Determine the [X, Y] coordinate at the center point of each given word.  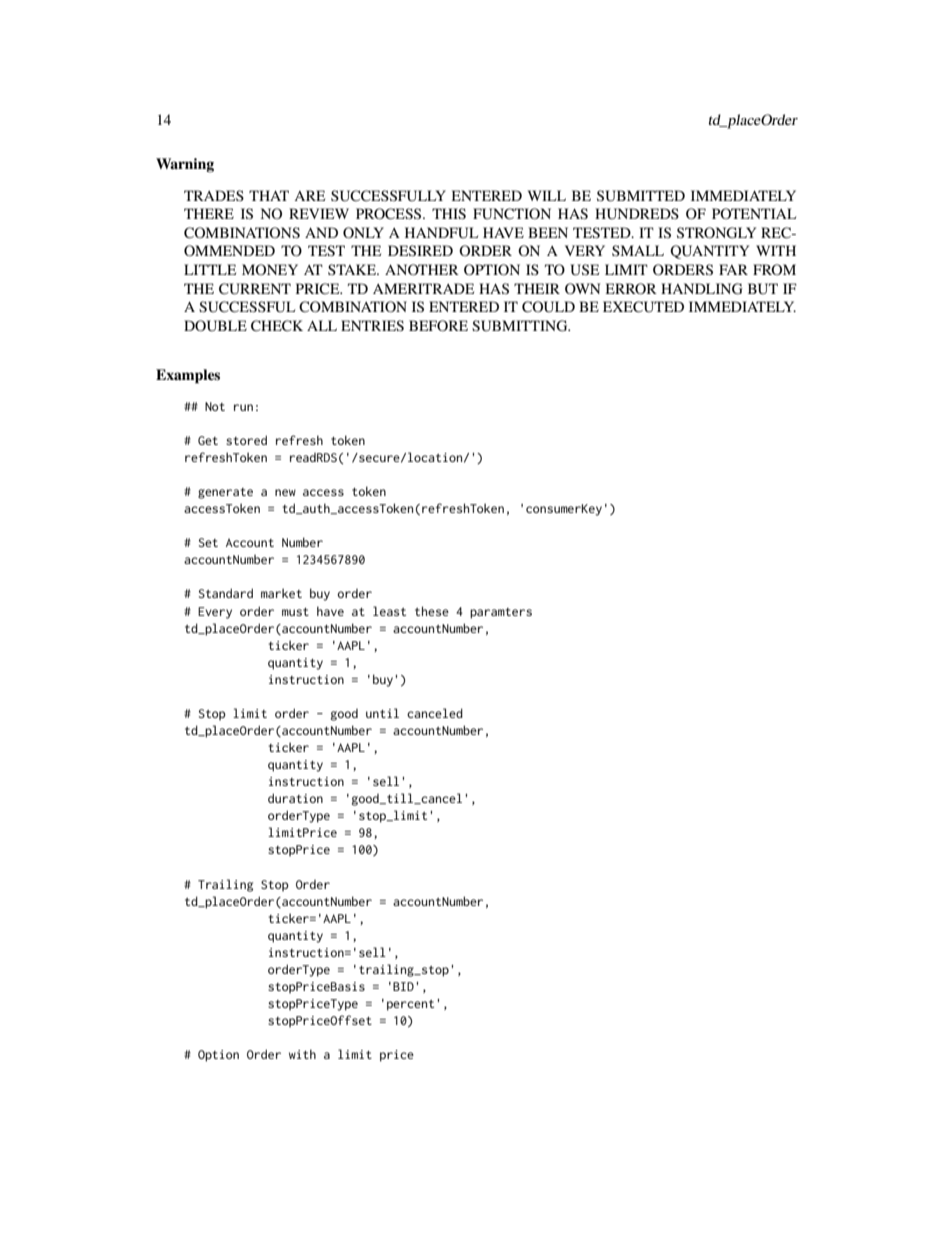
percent [410, 1005]
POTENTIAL [754, 213]
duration [295, 798]
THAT [269, 195]
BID [403, 986]
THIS [449, 213]
